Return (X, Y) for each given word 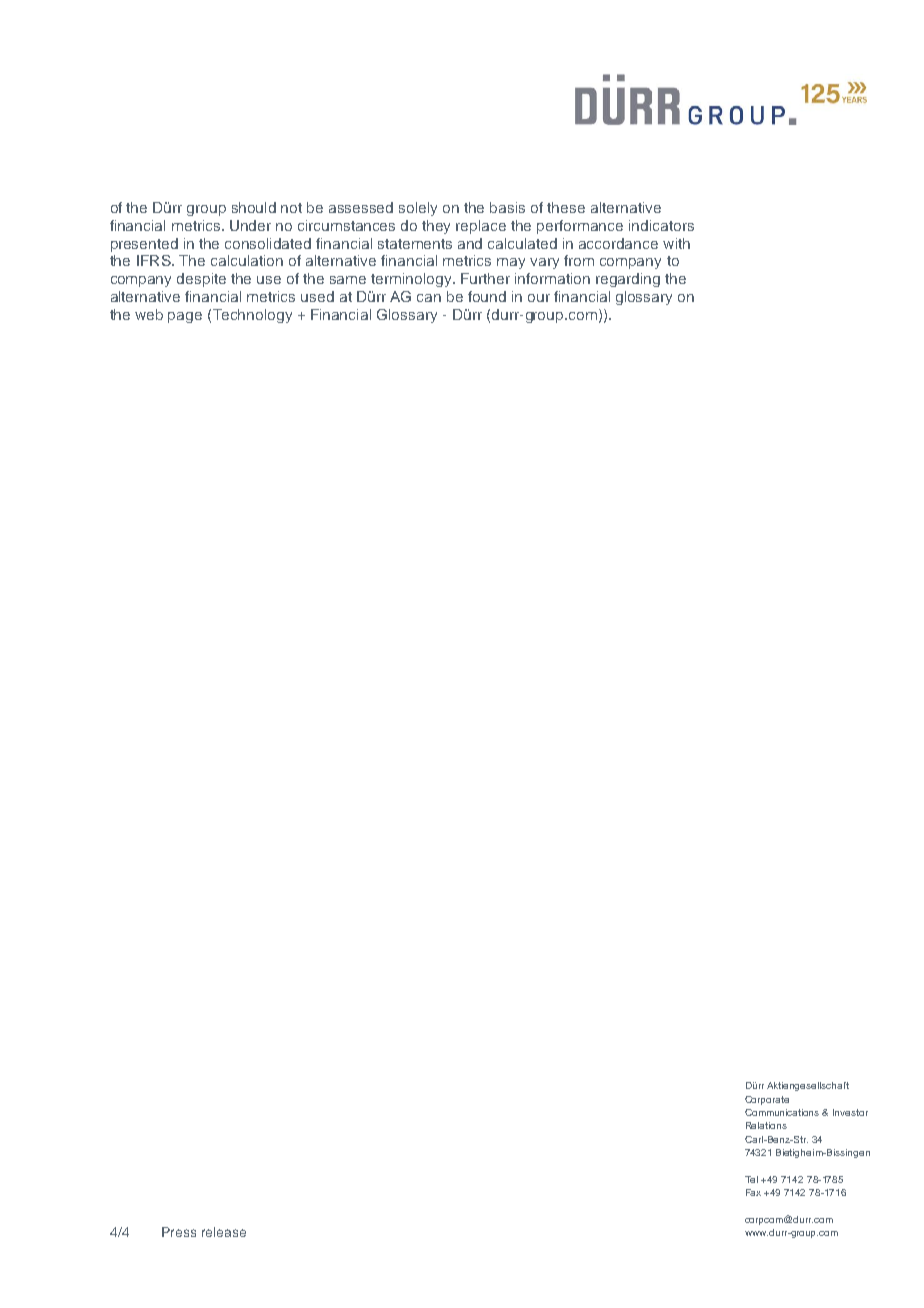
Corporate (767, 1100)
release (224, 1232)
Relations (766, 1125)
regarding (628, 280)
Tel (751, 1179)
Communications (782, 1112)
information (552, 278)
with (676, 243)
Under (250, 225)
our (539, 298)
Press (179, 1232)
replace (481, 227)
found (487, 296)
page (185, 317)
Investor (850, 1112)
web (149, 314)
